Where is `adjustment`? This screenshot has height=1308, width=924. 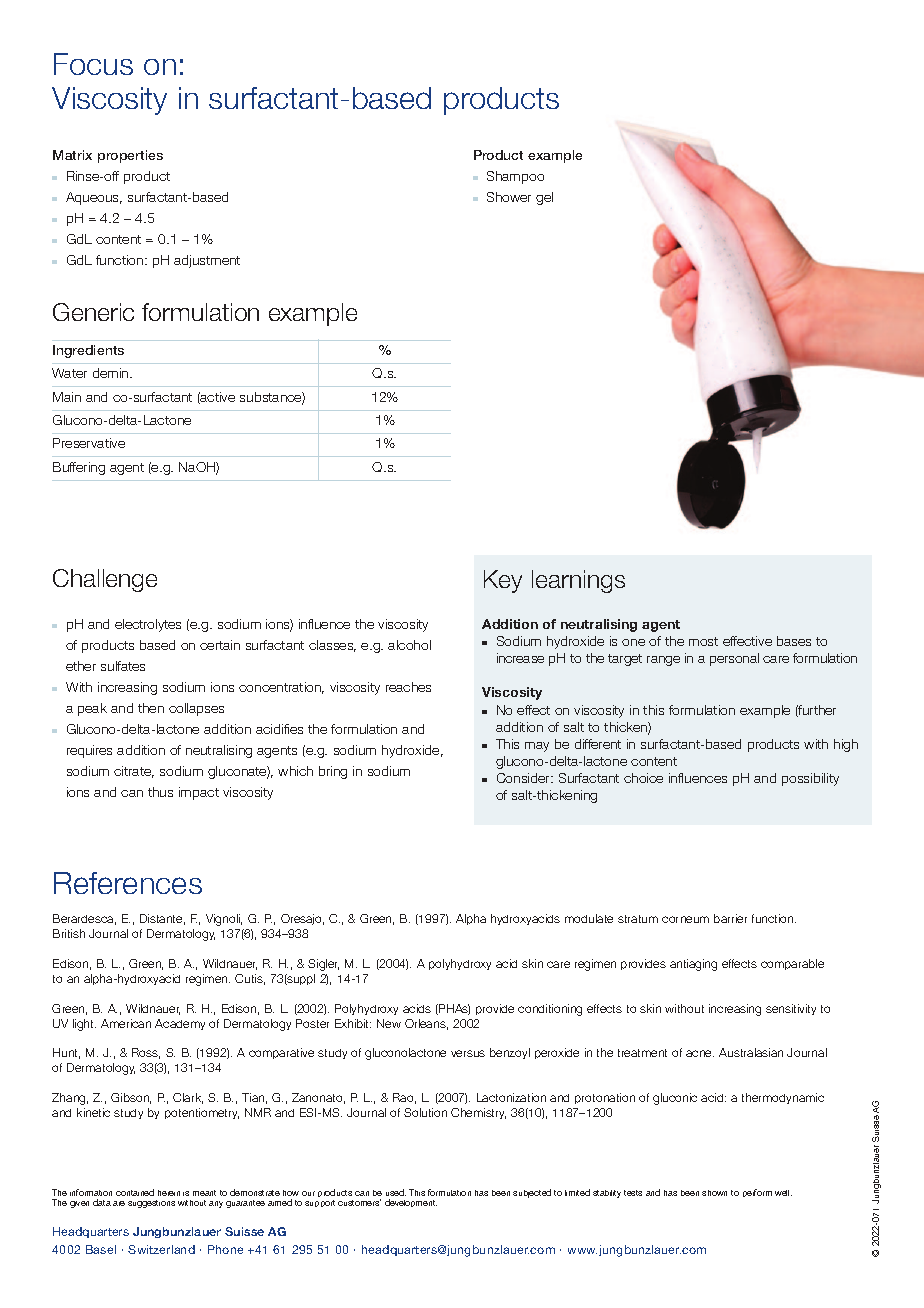 adjustment is located at coordinates (207, 261).
